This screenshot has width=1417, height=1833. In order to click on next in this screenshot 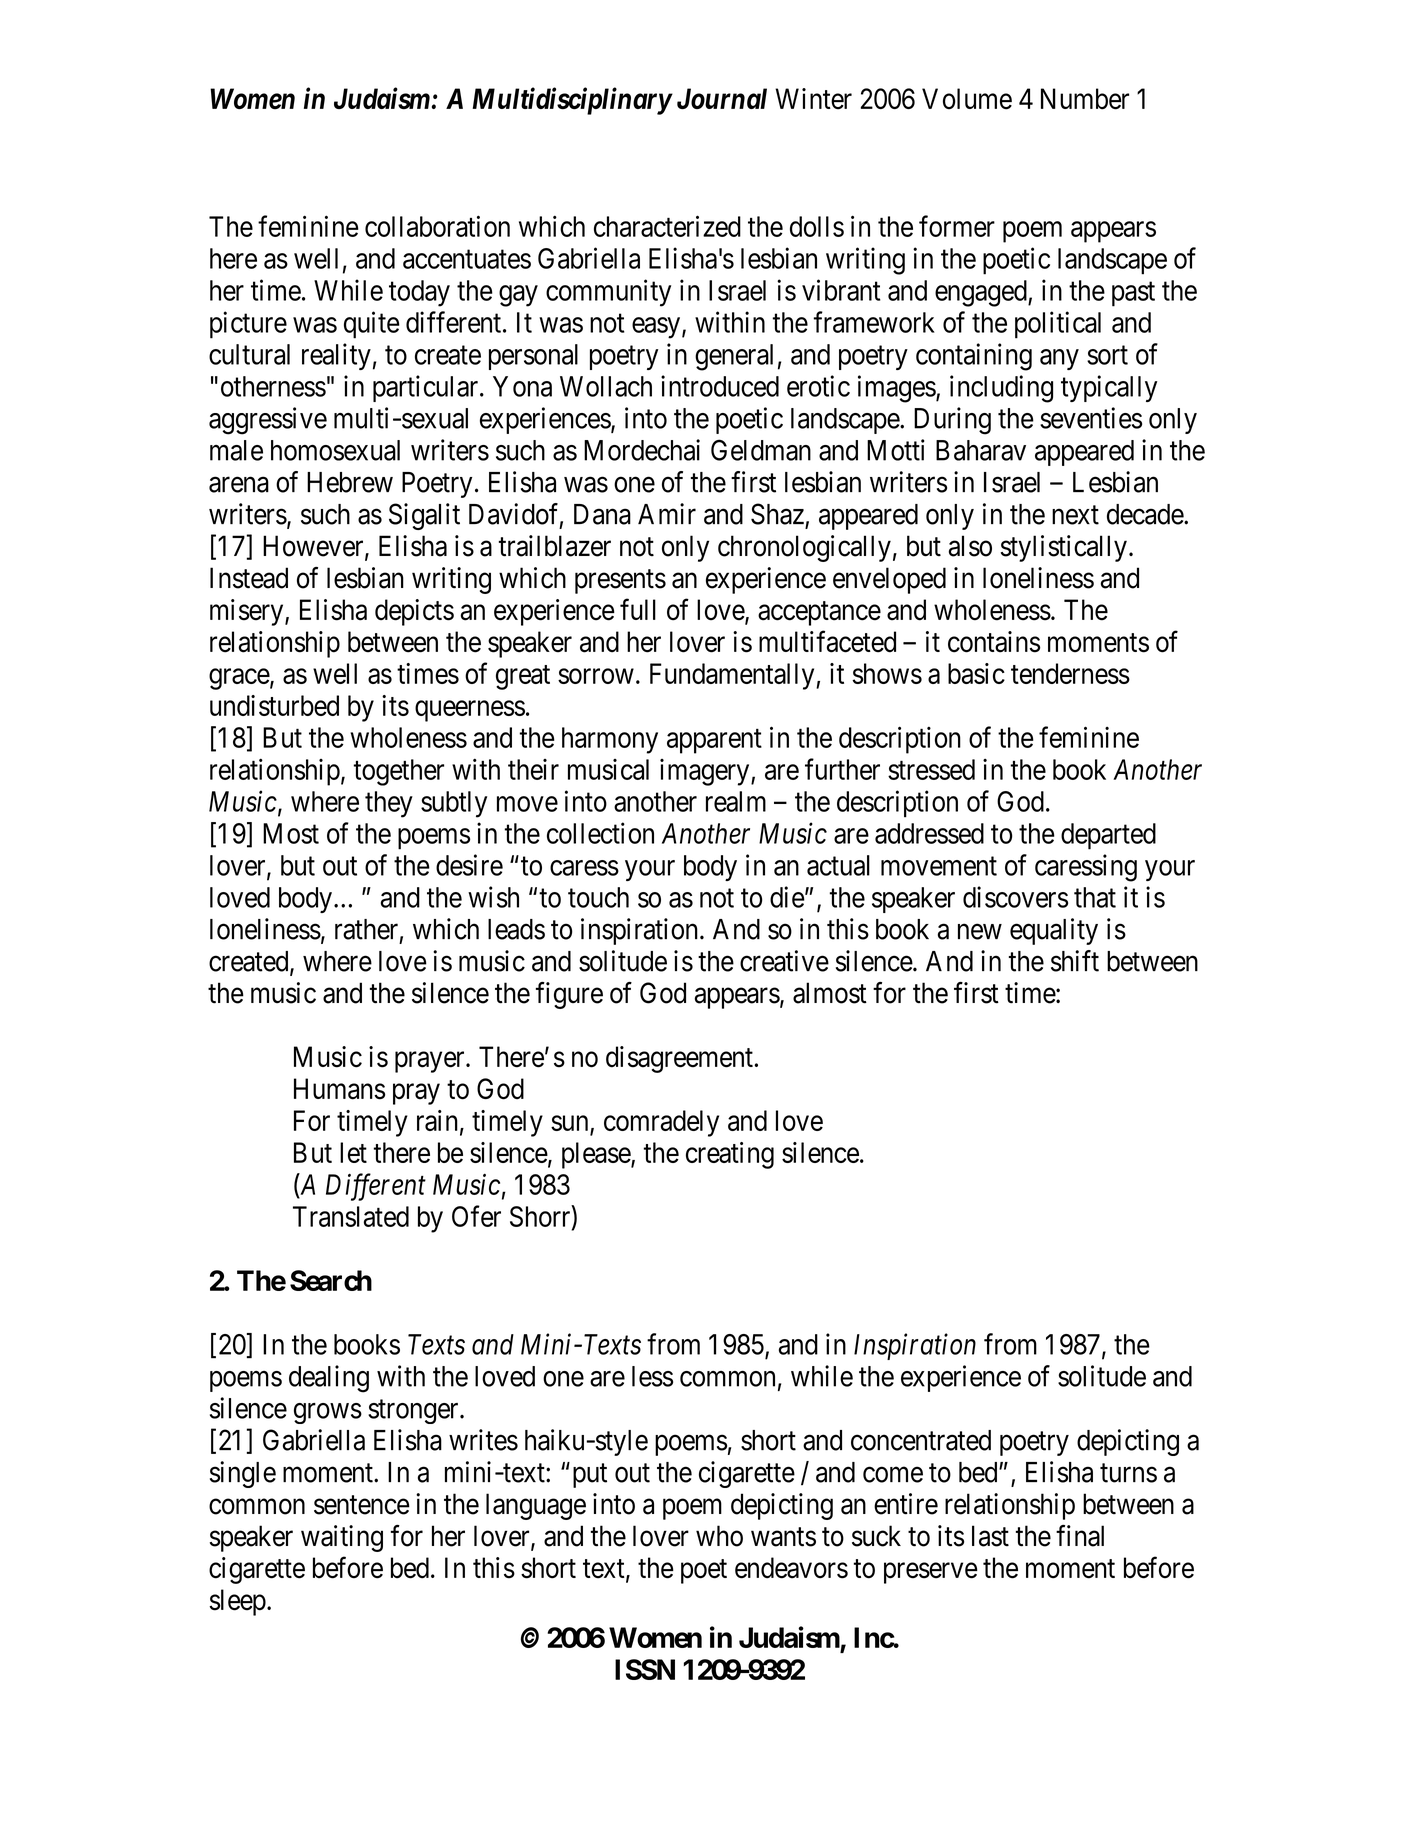, I will do `click(1075, 515)`.
